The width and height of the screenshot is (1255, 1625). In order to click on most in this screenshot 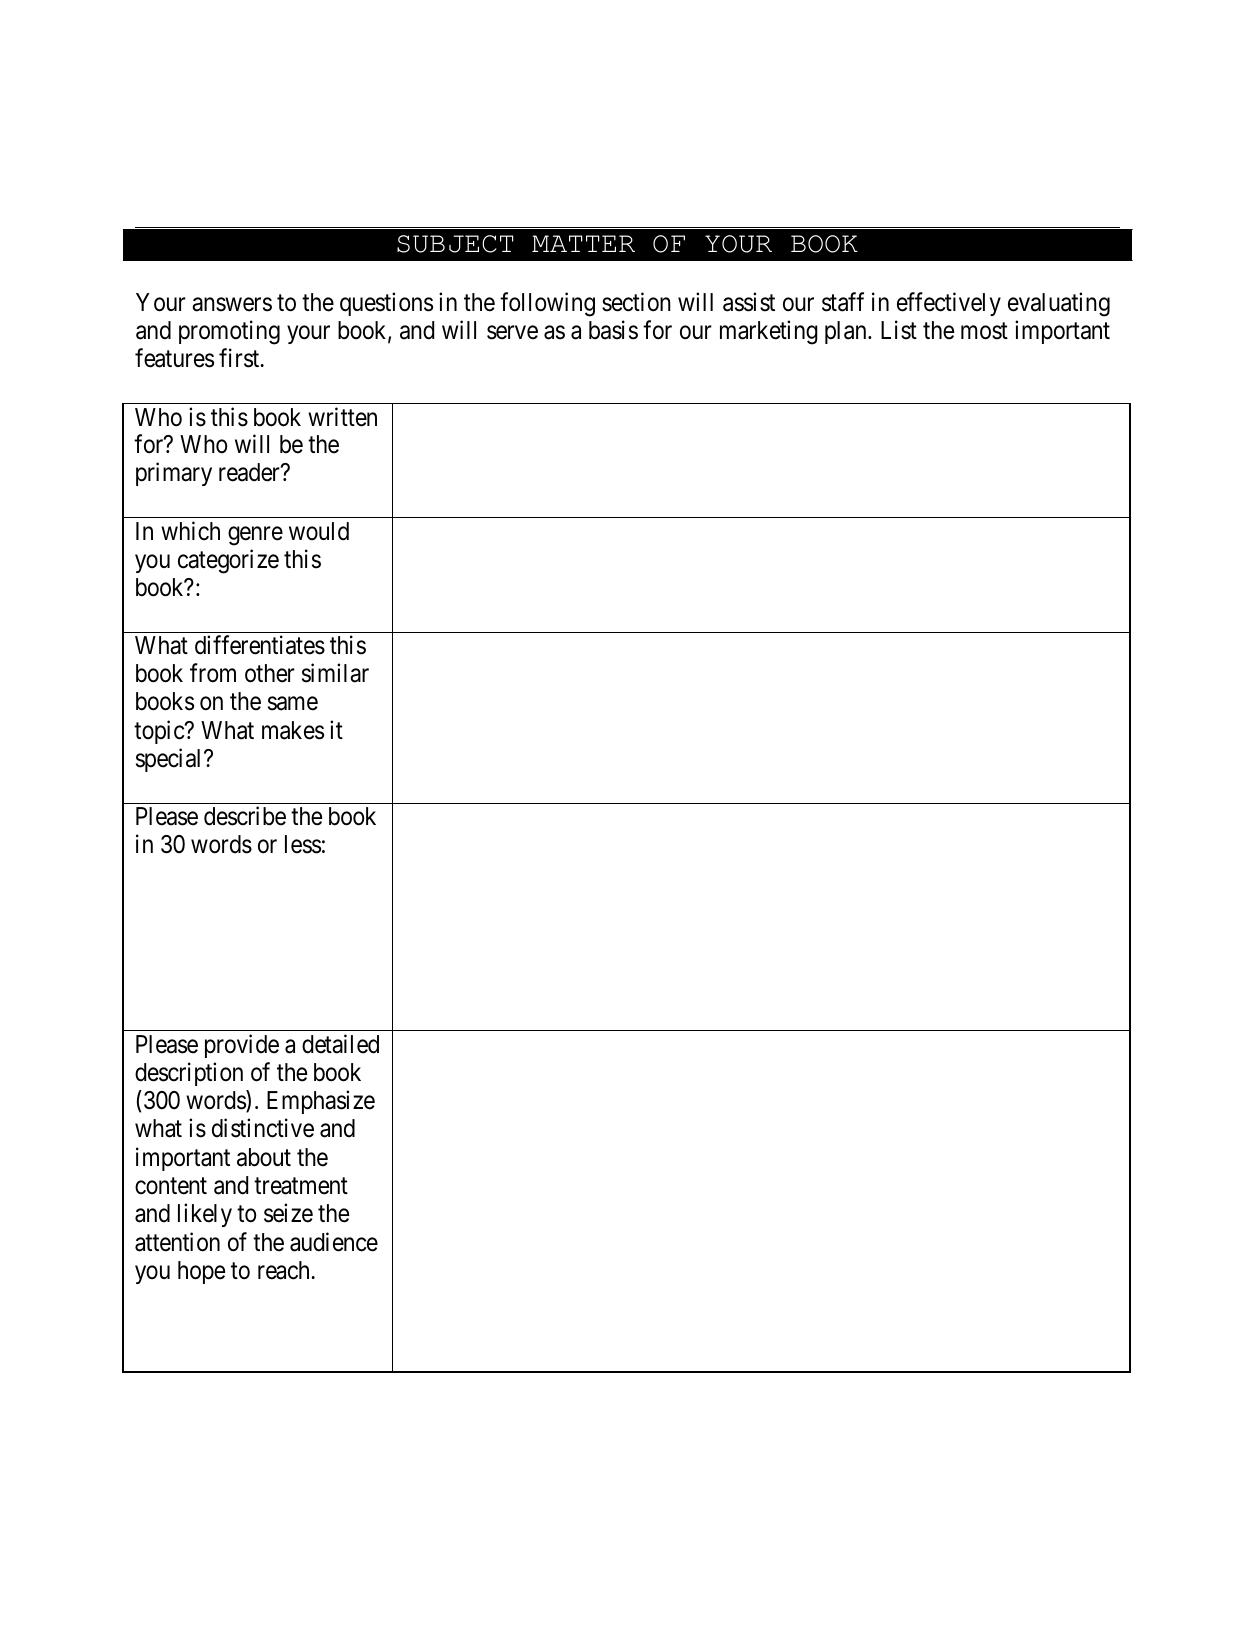, I will do `click(984, 331)`.
